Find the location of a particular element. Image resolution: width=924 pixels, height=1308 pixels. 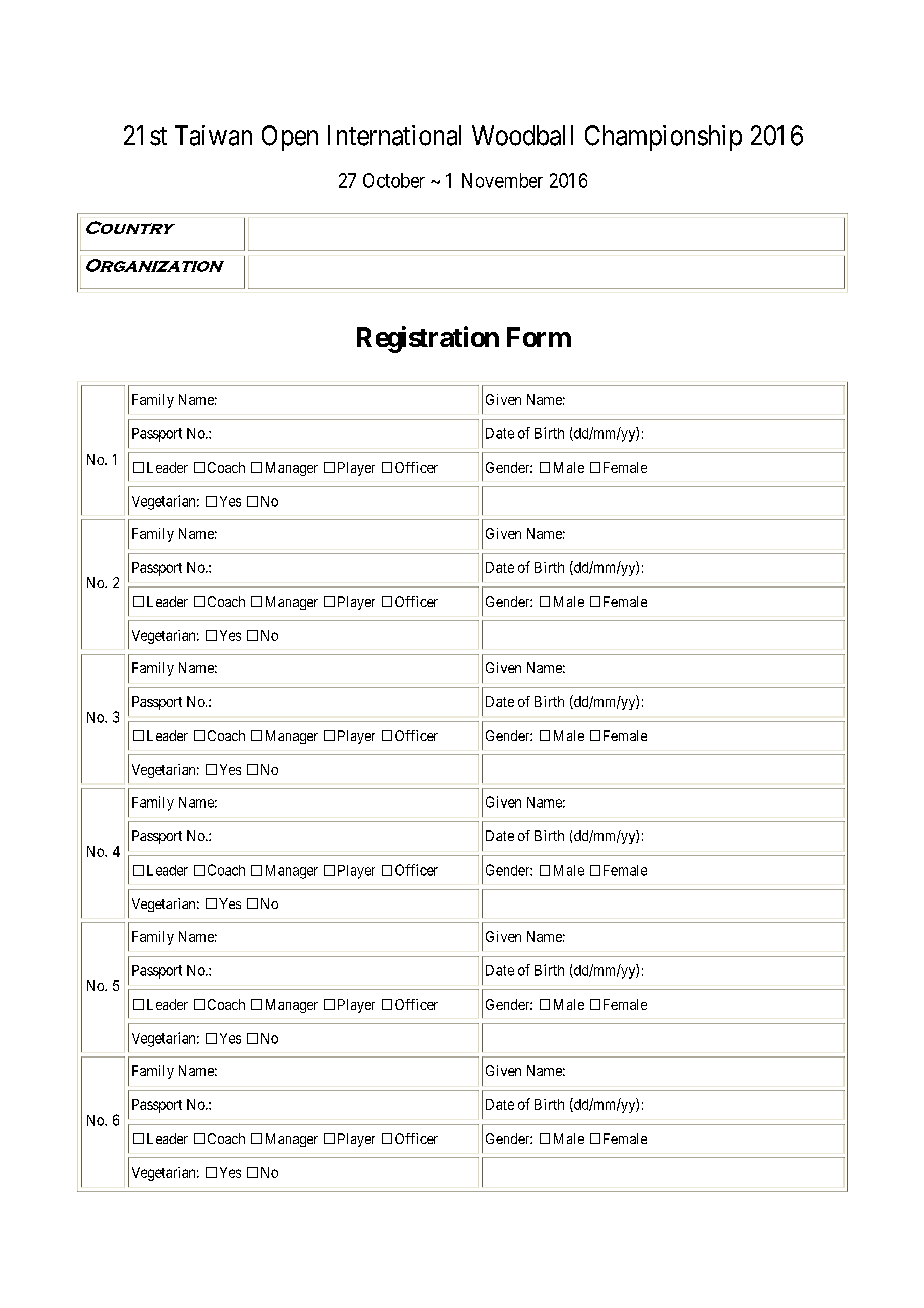

Taiwan is located at coordinates (213, 135).
